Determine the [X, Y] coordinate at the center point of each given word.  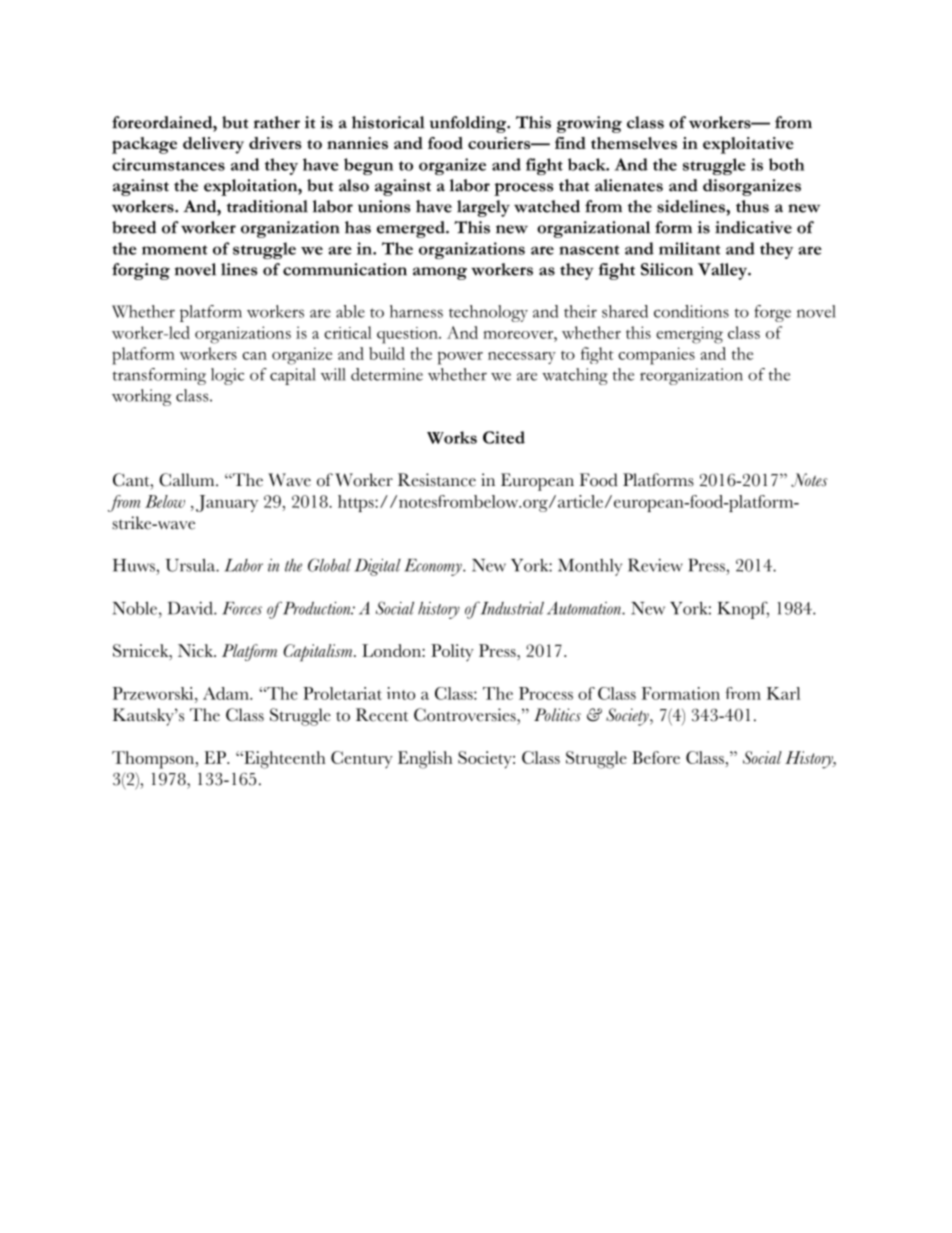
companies [656, 356]
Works [452, 437]
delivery [213, 145]
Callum [188, 480]
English [425, 760]
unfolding [469, 124]
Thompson [154, 760]
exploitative [748, 145]
